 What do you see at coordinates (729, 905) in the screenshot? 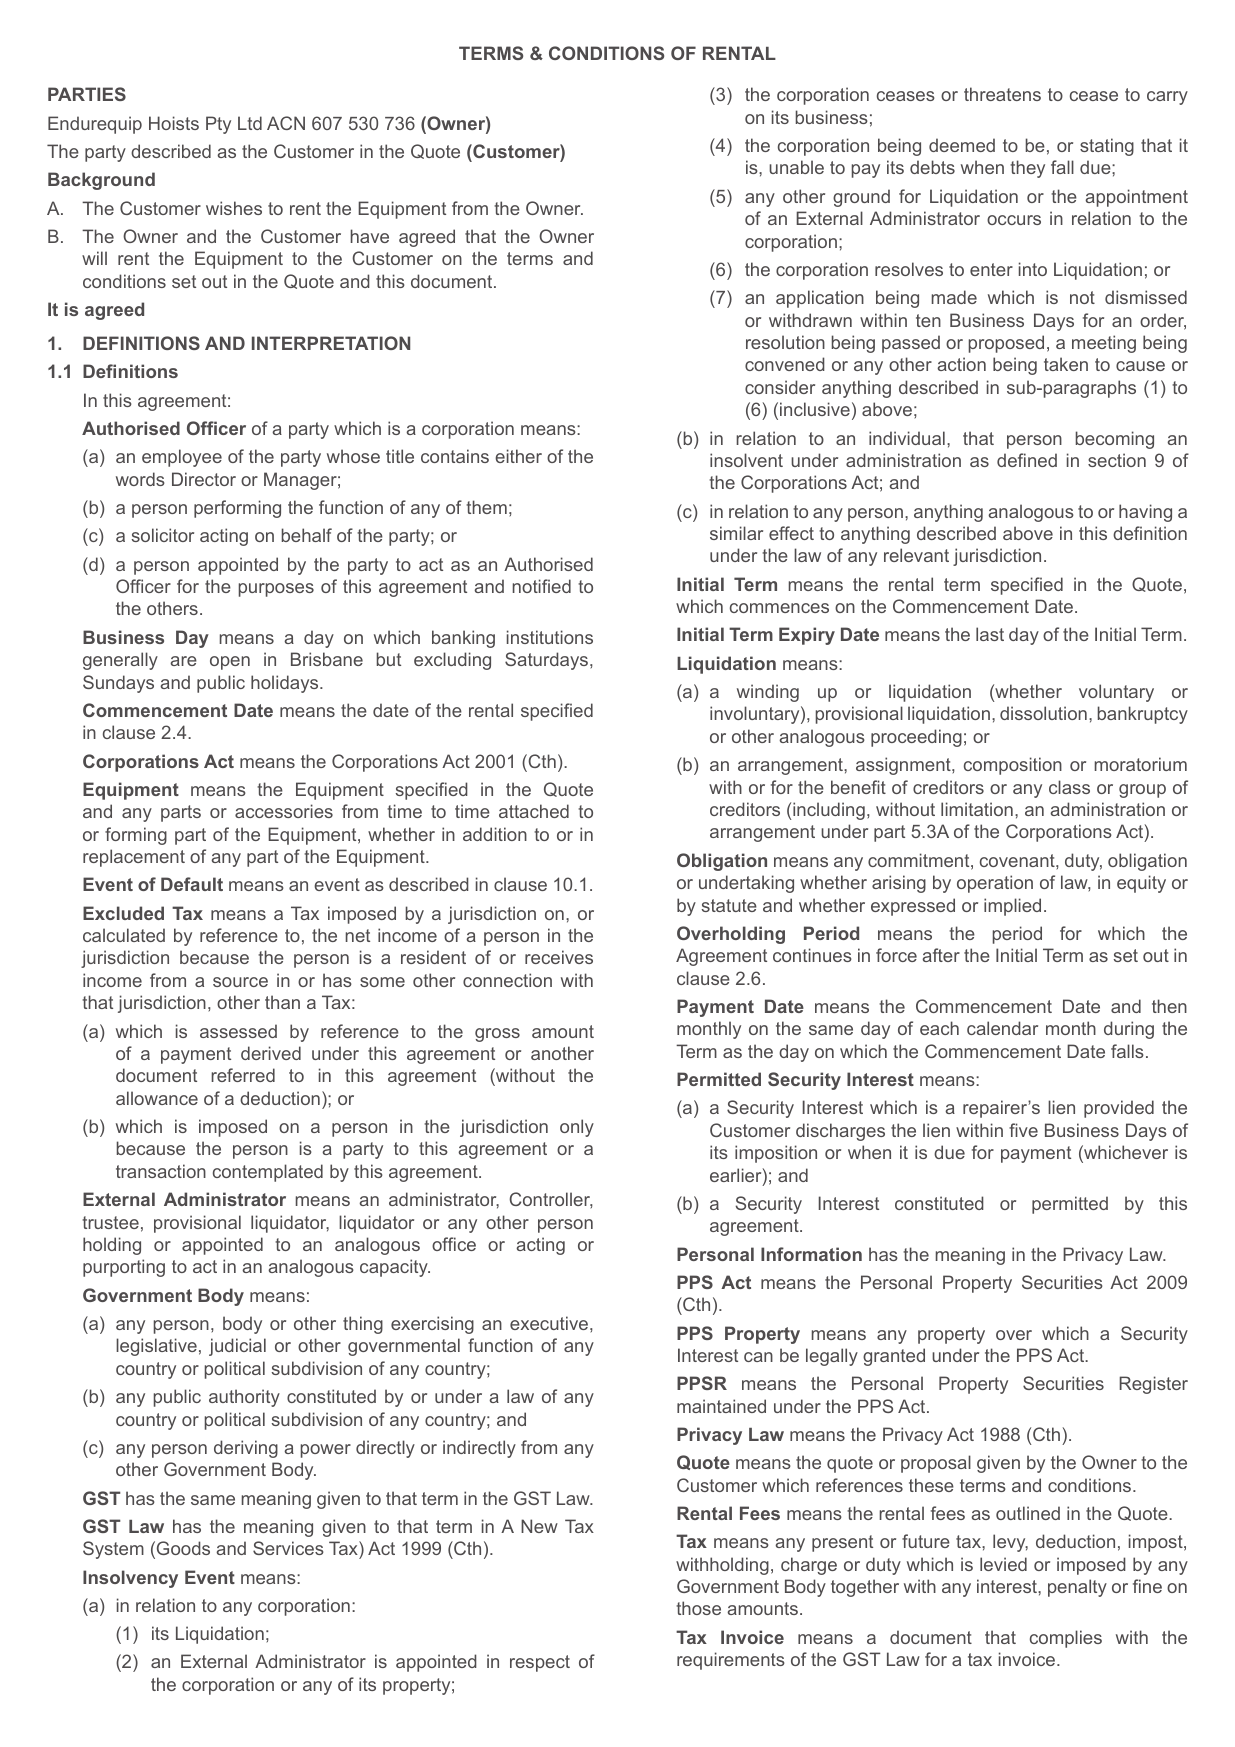
I see `statute` at bounding box center [729, 905].
